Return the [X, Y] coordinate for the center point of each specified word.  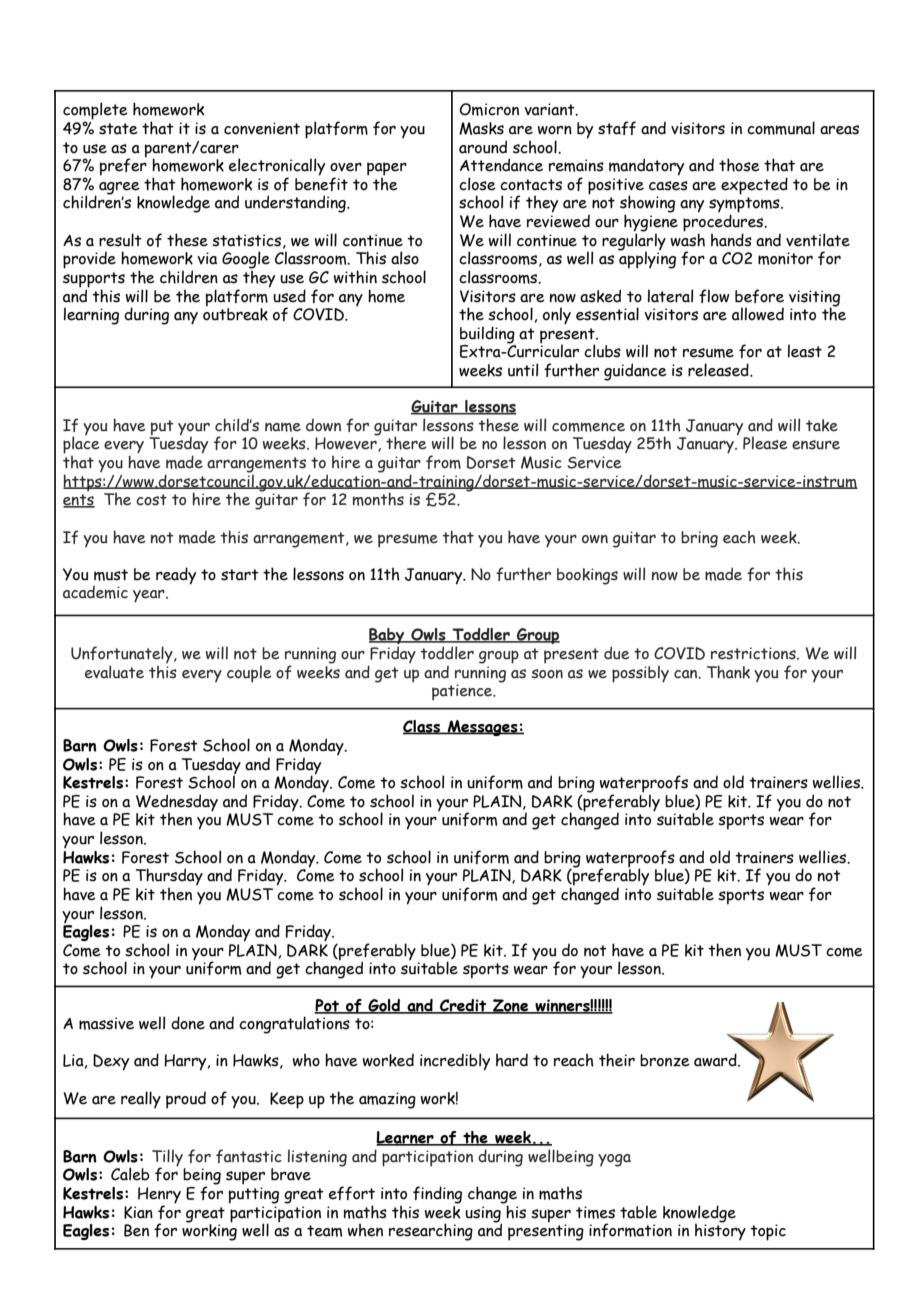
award [716, 1060]
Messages [483, 728]
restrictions [754, 653]
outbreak [235, 313]
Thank [728, 672]
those [739, 165]
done [188, 1023]
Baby [388, 637]
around [483, 147]
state [118, 129]
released [719, 370]
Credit [463, 1006]
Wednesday [177, 804]
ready [176, 576]
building [488, 336]
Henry [159, 1196]
